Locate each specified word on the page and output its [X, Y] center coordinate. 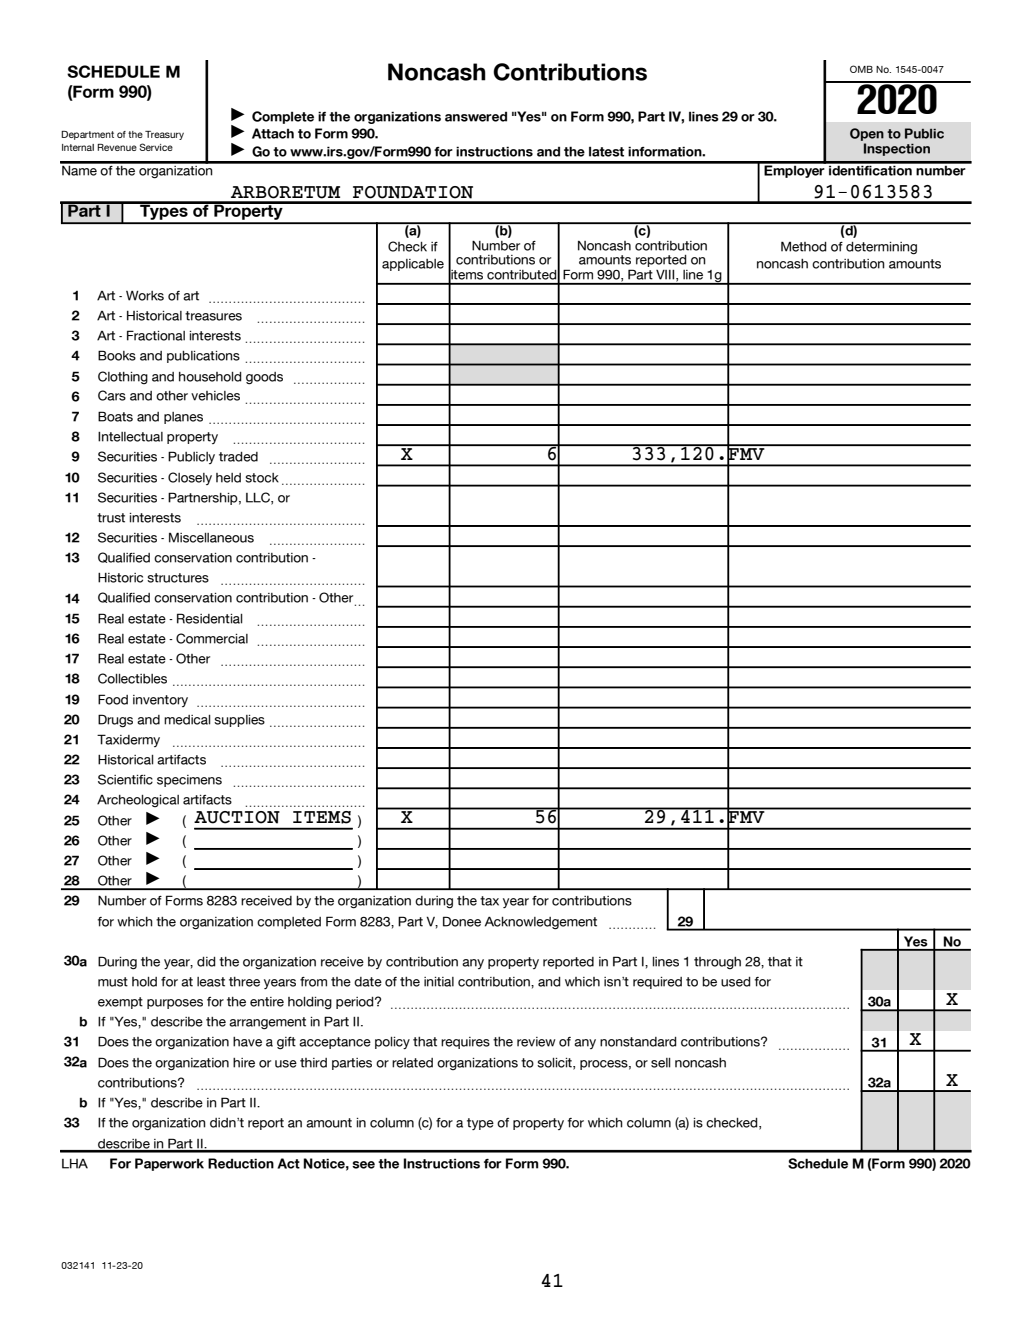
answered [476, 117]
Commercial [212, 638]
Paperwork [169, 1164]
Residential [210, 618]
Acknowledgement [541, 923]
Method [804, 246]
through [717, 963]
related [412, 1063]
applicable [413, 265]
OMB [861, 69]
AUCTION [237, 817]
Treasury [164, 135]
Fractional [156, 335]
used [736, 982]
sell [661, 1063]
